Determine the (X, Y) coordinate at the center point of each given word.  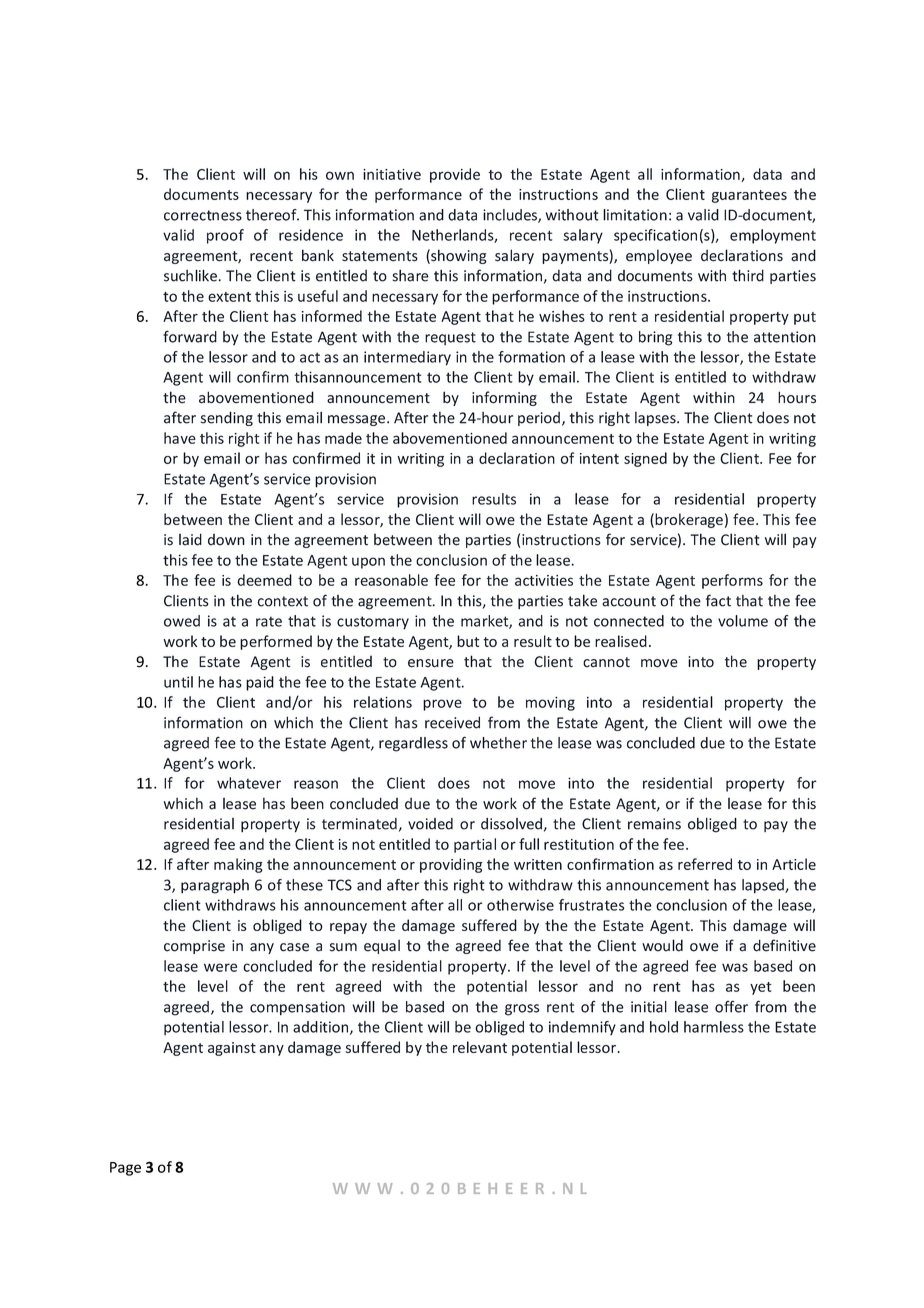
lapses (656, 419)
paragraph (215, 886)
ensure (431, 663)
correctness (203, 215)
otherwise (520, 905)
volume (743, 621)
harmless (714, 1027)
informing (504, 398)
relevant (480, 1047)
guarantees (749, 196)
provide (455, 175)
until (178, 682)
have (180, 438)
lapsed (764, 886)
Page (125, 1169)
